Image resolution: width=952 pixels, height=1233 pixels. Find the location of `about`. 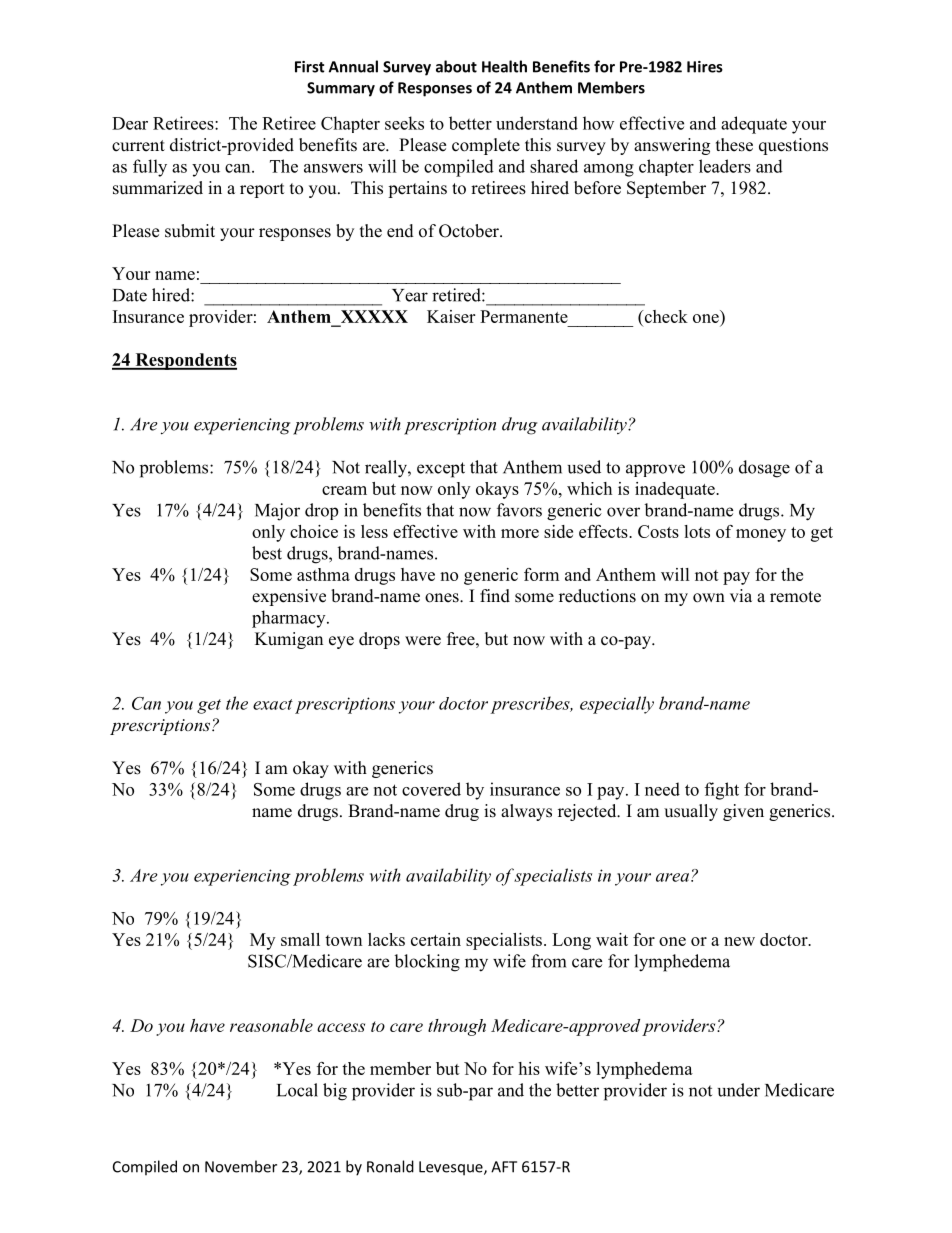

about is located at coordinates (456, 66).
